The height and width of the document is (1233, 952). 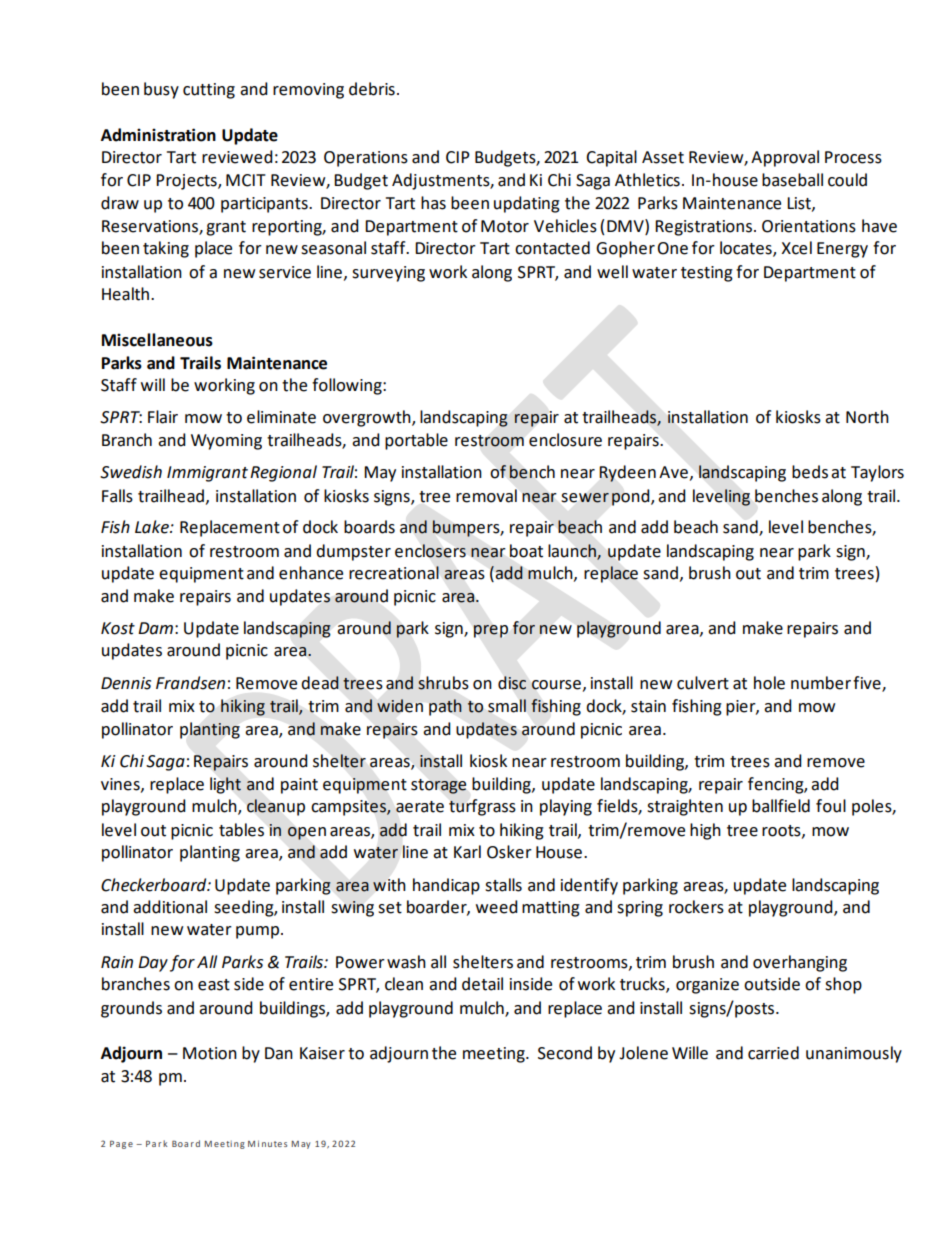 What do you see at coordinates (482, 807) in the document?
I see `turfgrass` at bounding box center [482, 807].
